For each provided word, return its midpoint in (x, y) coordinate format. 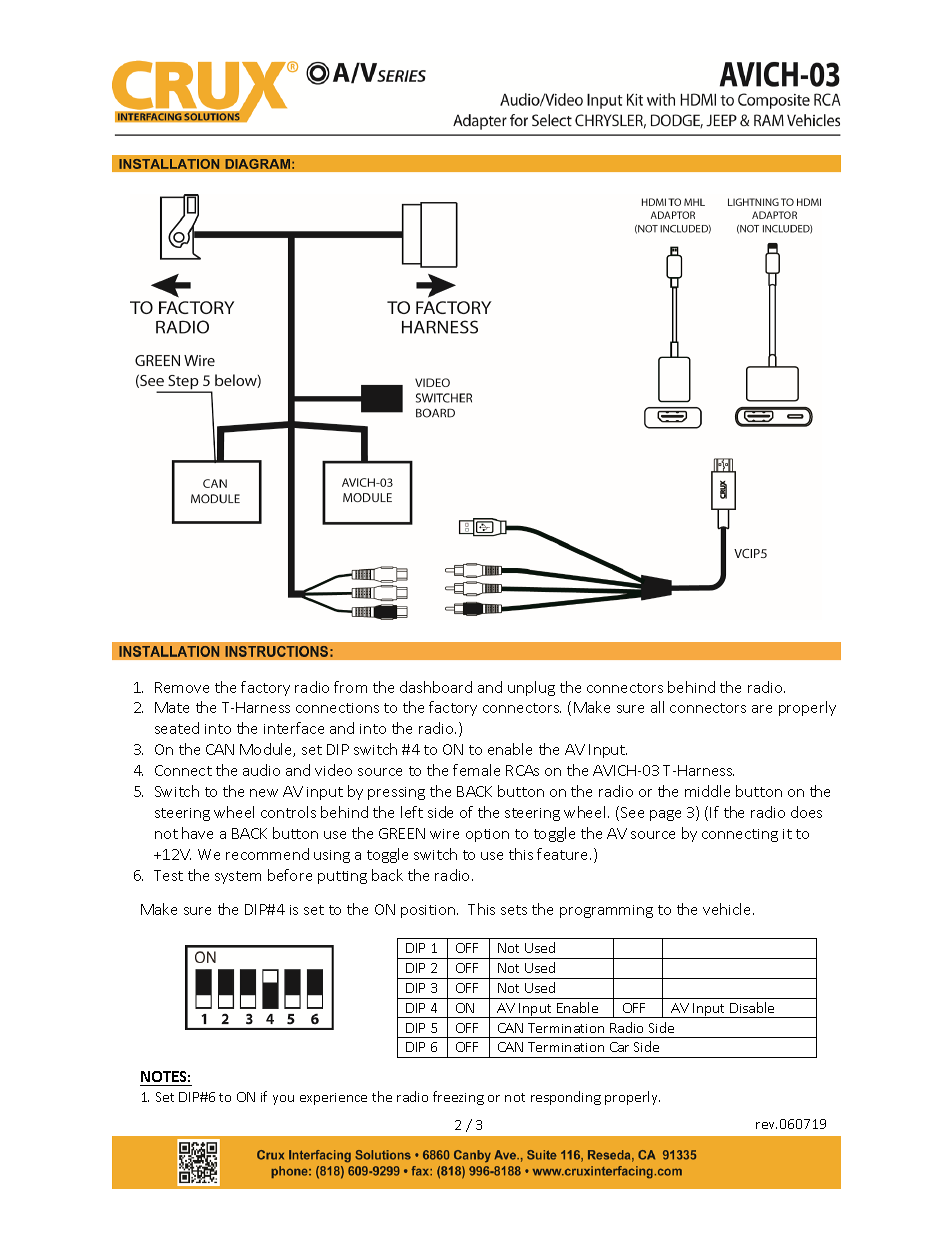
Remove (182, 687)
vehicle (728, 909)
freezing (458, 1098)
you (283, 1100)
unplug (531, 688)
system (238, 877)
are (762, 709)
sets (514, 910)
